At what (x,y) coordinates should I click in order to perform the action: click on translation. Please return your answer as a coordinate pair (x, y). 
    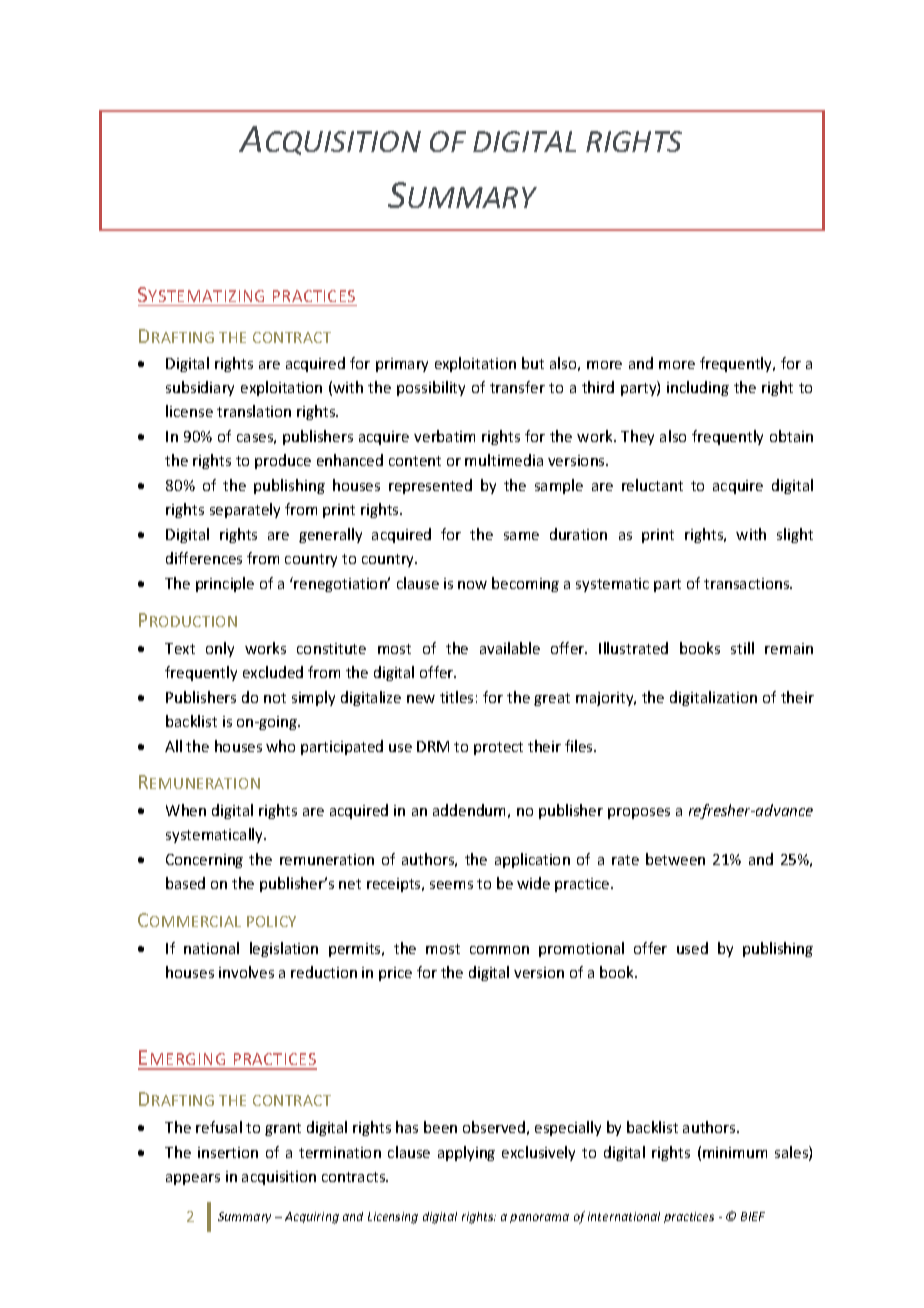
    Looking at the image, I should click on (254, 411).
